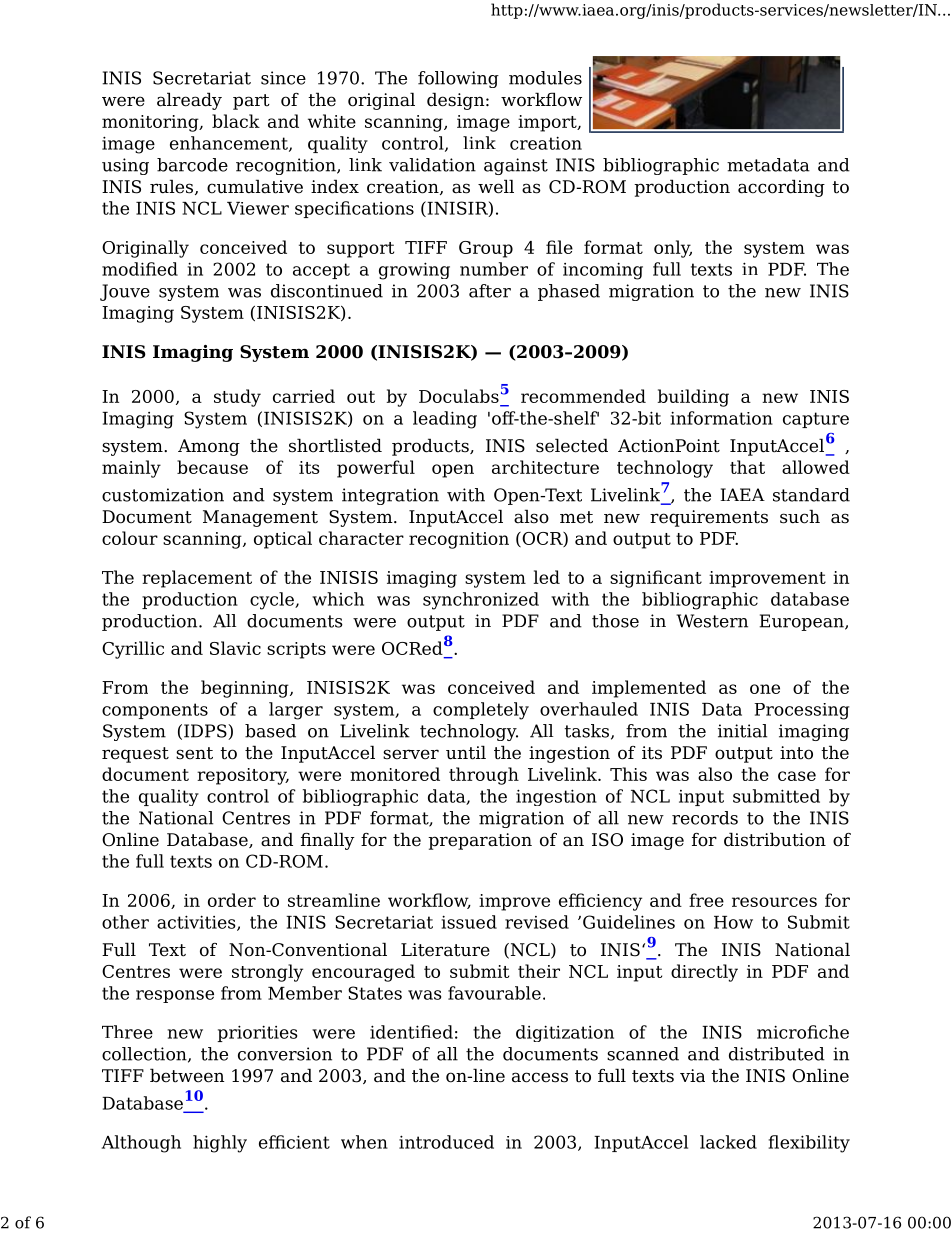  Describe the element at coordinates (728, 1142) in the screenshot. I see `lacked` at that location.
